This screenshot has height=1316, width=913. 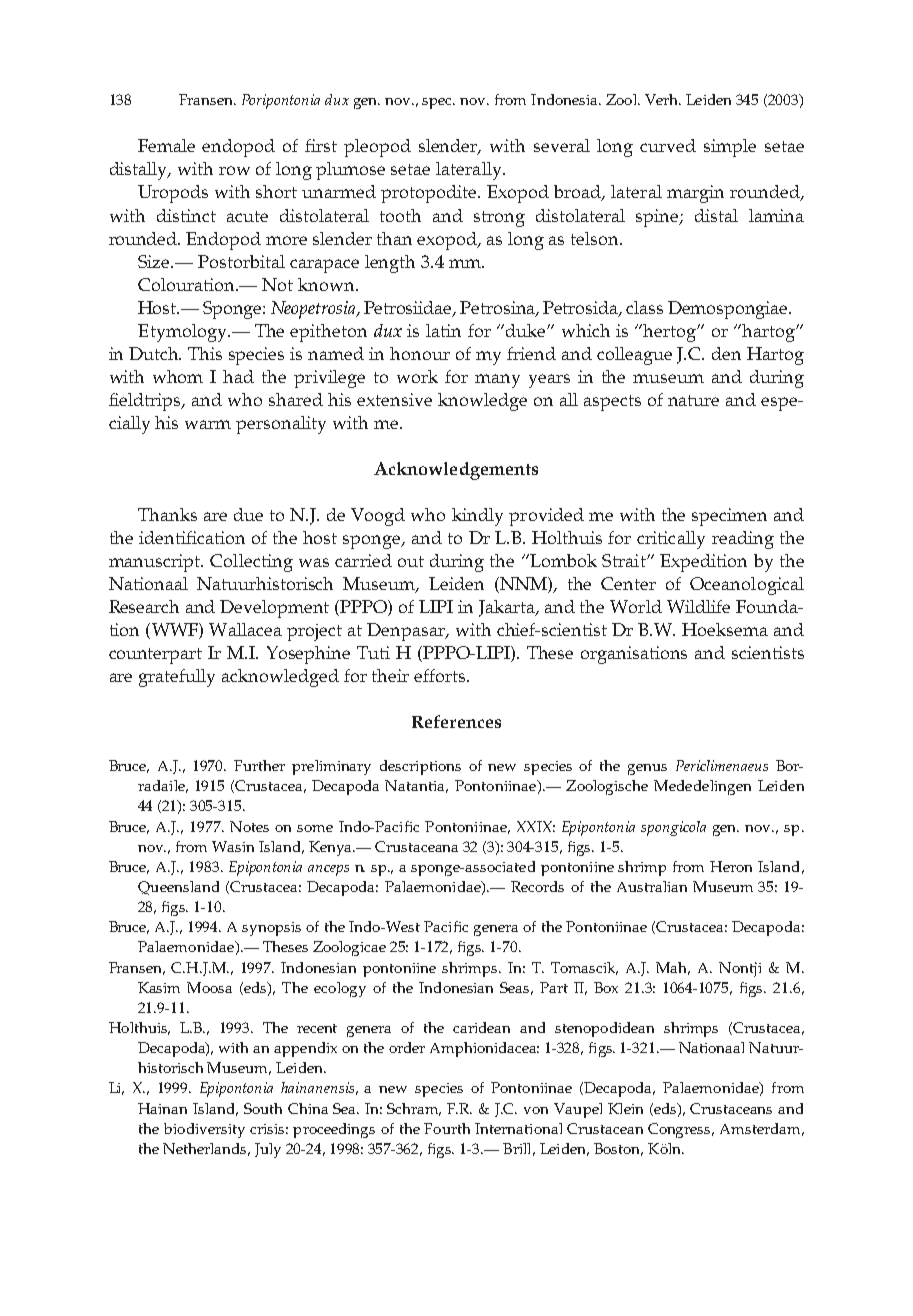 What do you see at coordinates (562, 145) in the screenshot?
I see `several` at bounding box center [562, 145].
